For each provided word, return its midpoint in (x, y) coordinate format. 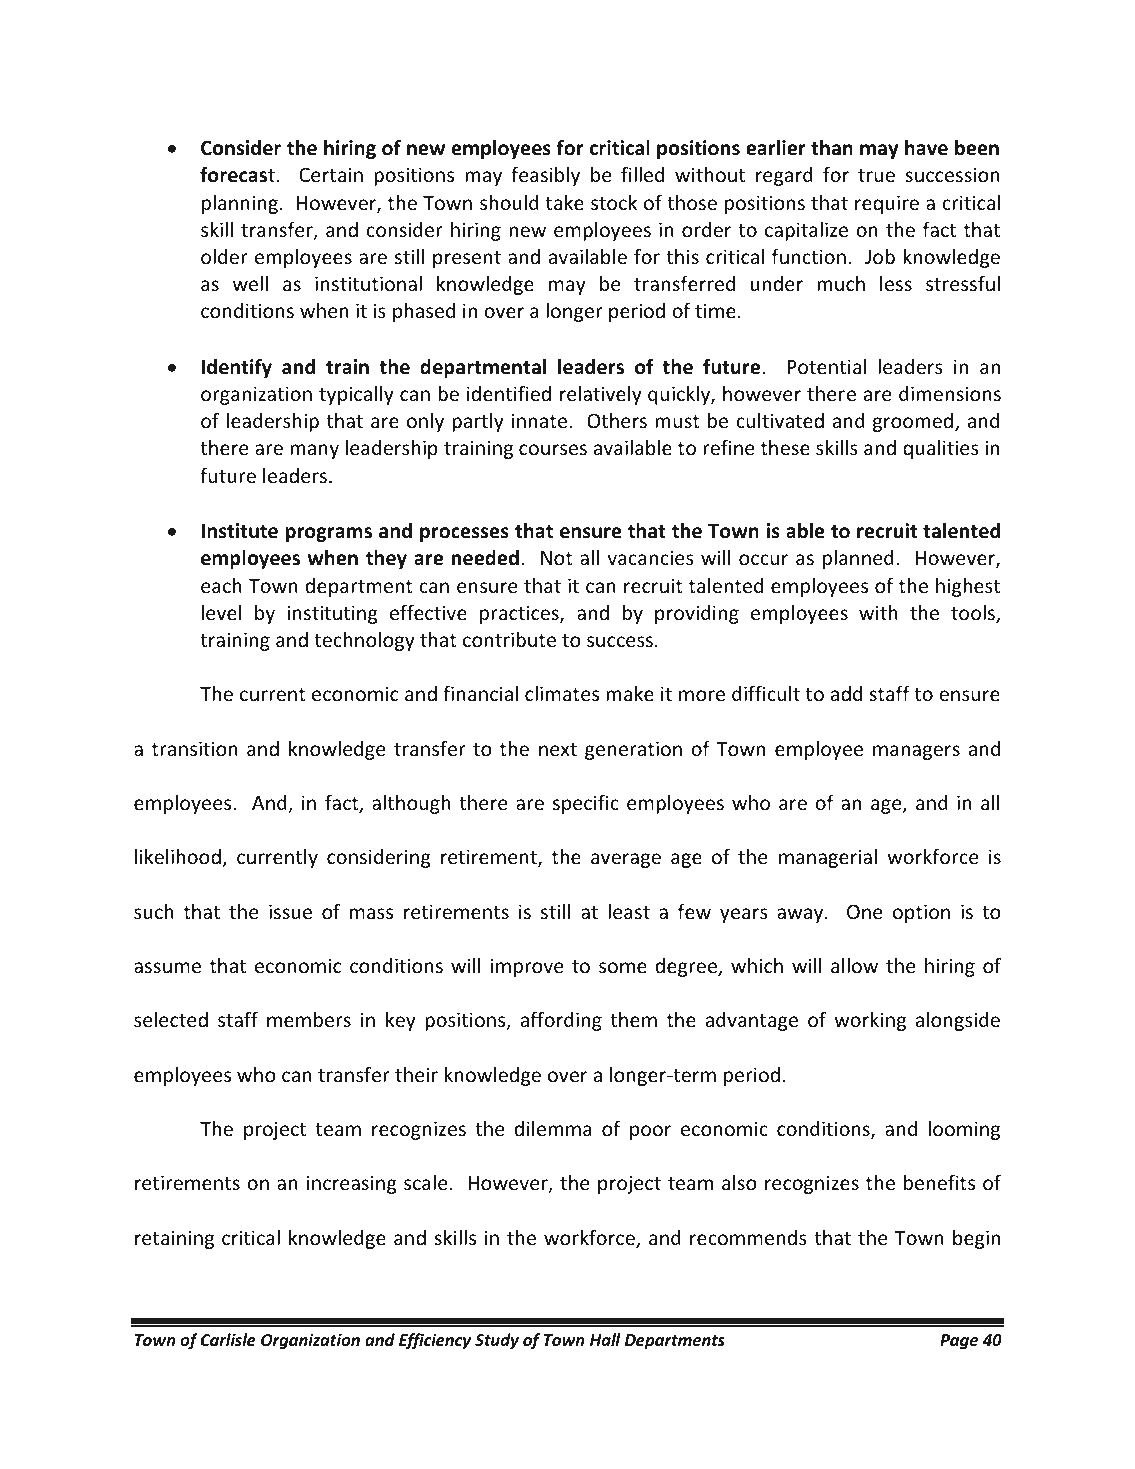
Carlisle (228, 1339)
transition (195, 748)
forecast (237, 175)
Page (959, 1342)
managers (916, 752)
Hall (605, 1339)
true (876, 175)
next (558, 749)
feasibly (545, 176)
